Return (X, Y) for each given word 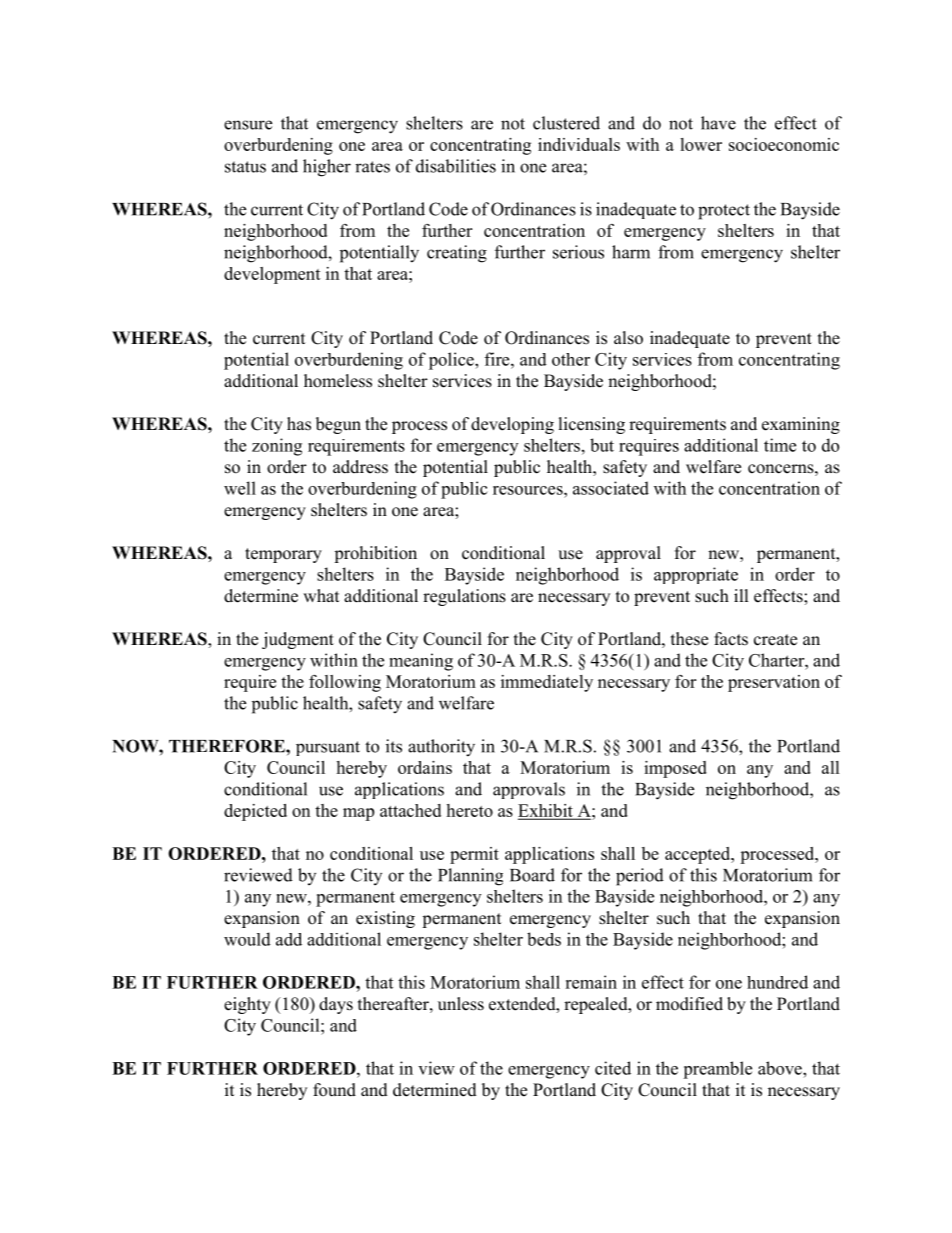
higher (327, 168)
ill (741, 595)
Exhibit (546, 811)
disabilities (456, 166)
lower (701, 144)
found (334, 1090)
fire (498, 359)
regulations (464, 597)
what (321, 595)
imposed (675, 769)
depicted (255, 812)
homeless (338, 381)
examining (801, 425)
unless (461, 1004)
